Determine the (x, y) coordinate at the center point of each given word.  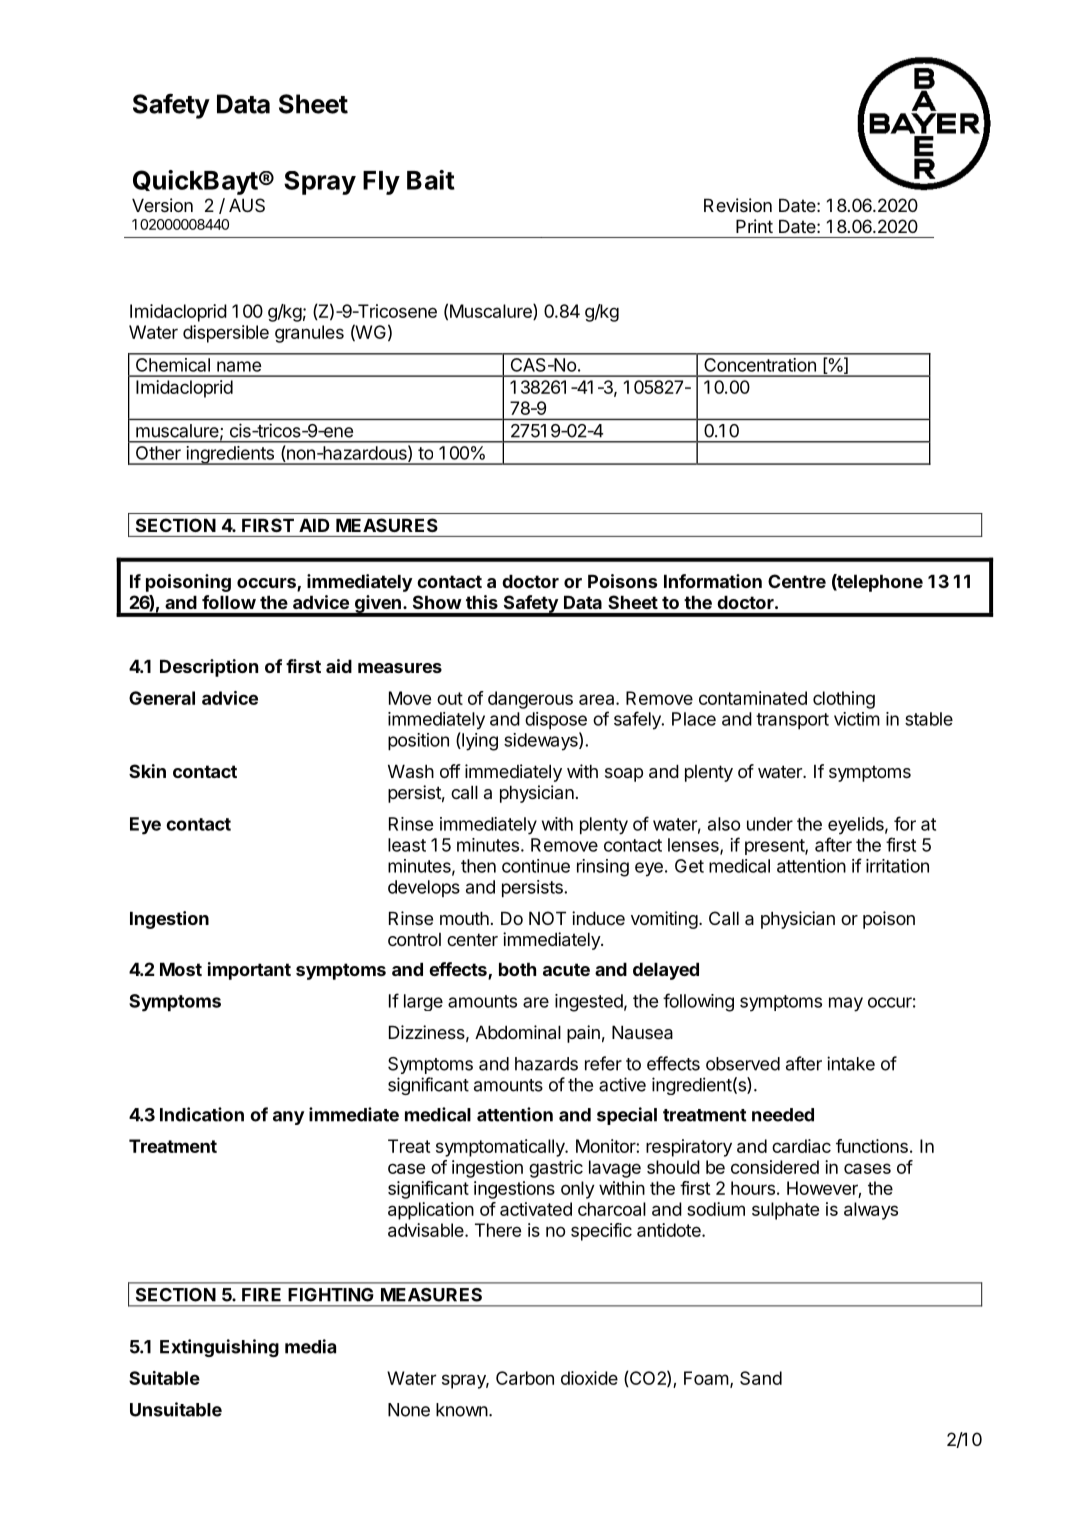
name (239, 366)
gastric (556, 1169)
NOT (547, 918)
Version (162, 205)
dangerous (530, 700)
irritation (897, 866)
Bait (431, 180)
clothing (844, 700)
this (482, 602)
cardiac (801, 1146)
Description (209, 668)
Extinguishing (219, 1348)
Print (754, 226)
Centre (797, 581)
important (249, 971)
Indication (202, 1114)
